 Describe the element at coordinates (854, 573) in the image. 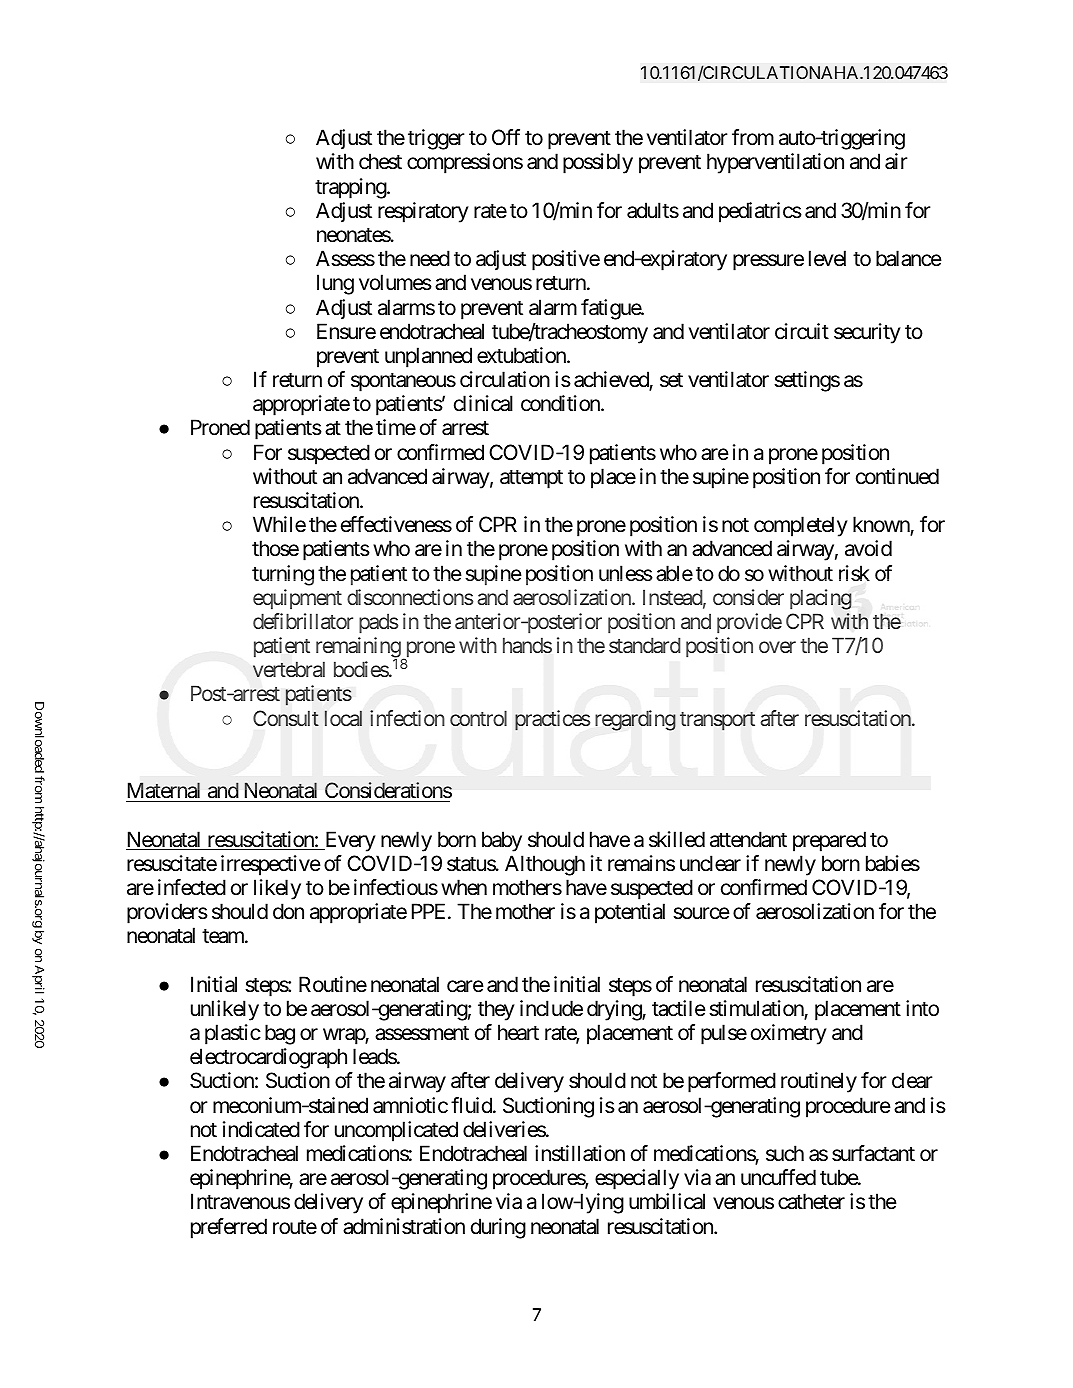

I see `risk` at that location.
